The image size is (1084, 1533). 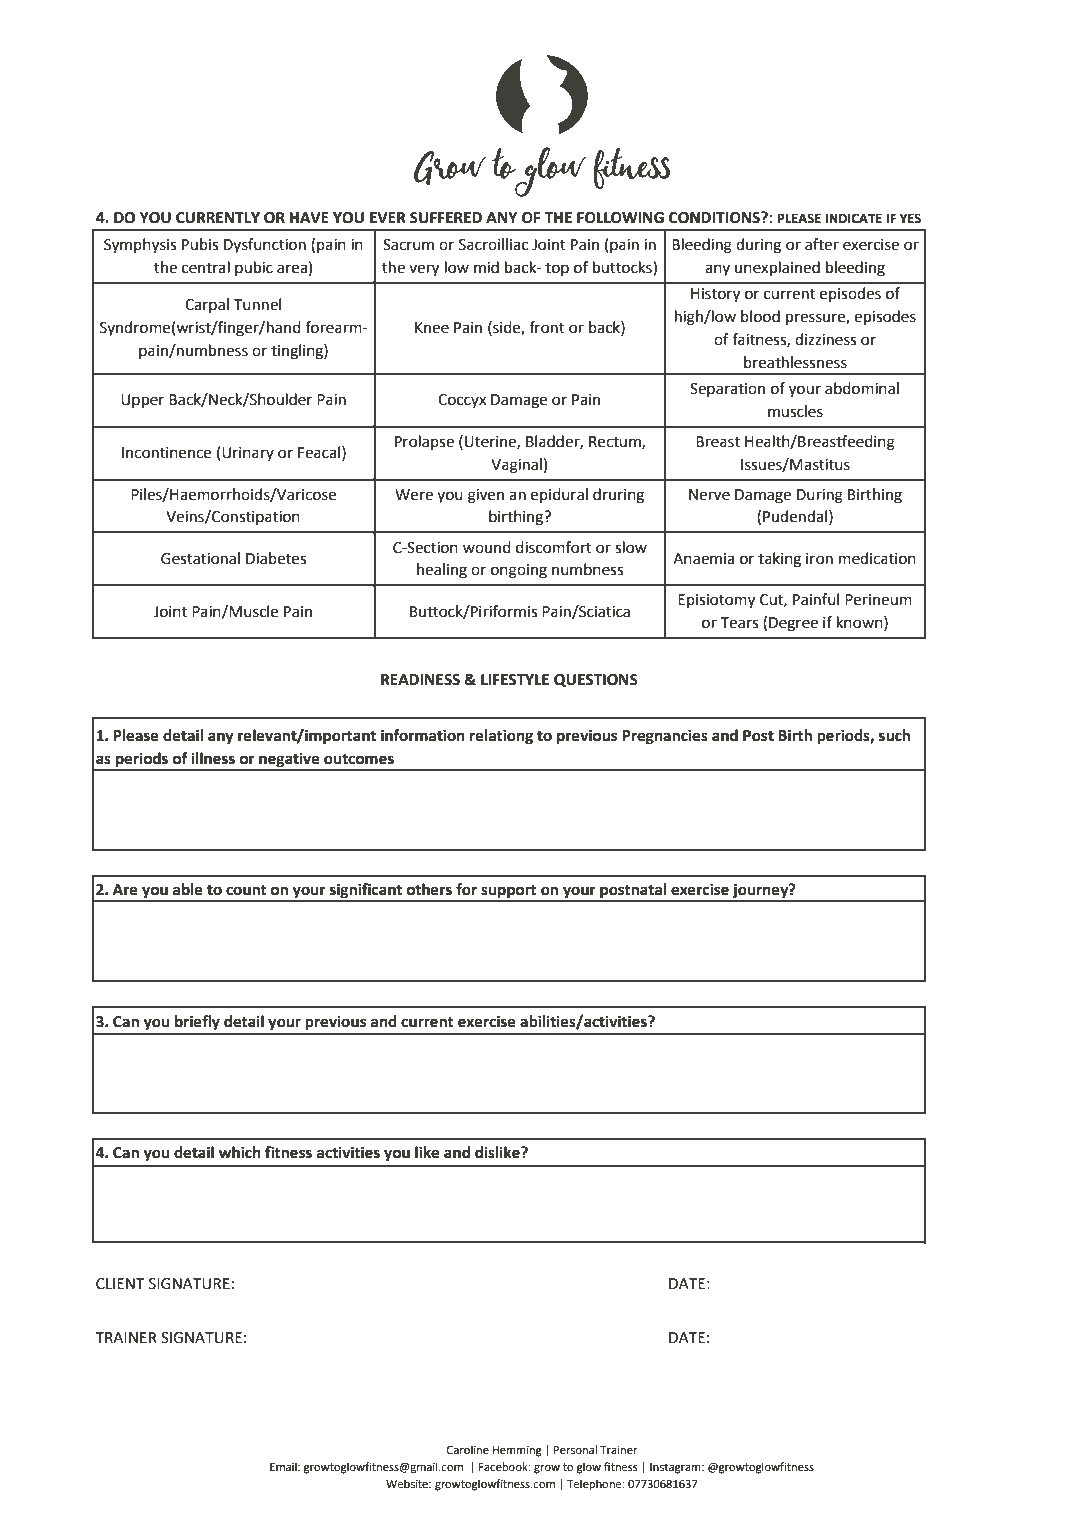 What do you see at coordinates (429, 889) in the image?
I see `others` at bounding box center [429, 889].
